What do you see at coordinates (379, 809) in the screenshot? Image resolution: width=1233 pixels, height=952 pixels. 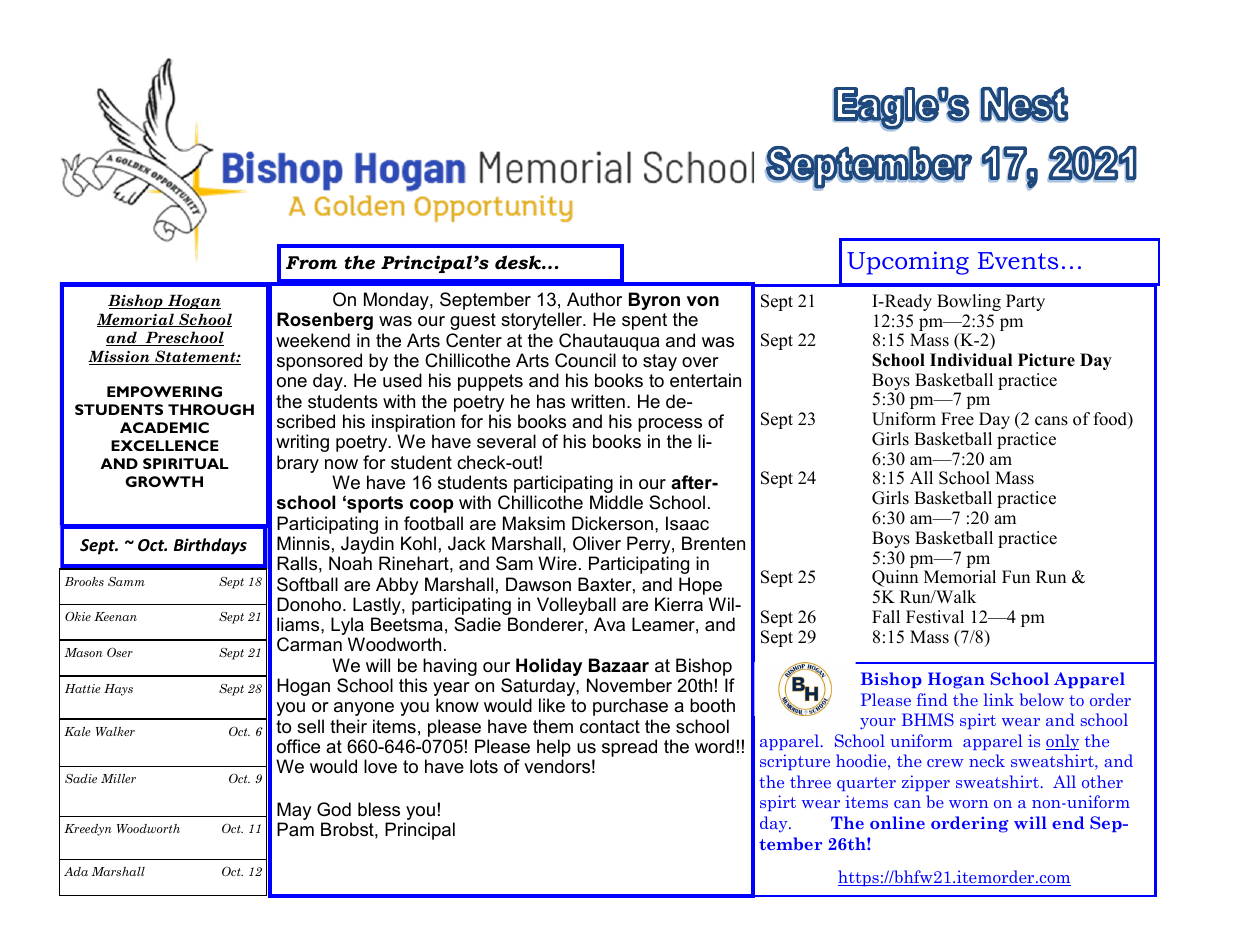 I see `bless` at bounding box center [379, 809].
